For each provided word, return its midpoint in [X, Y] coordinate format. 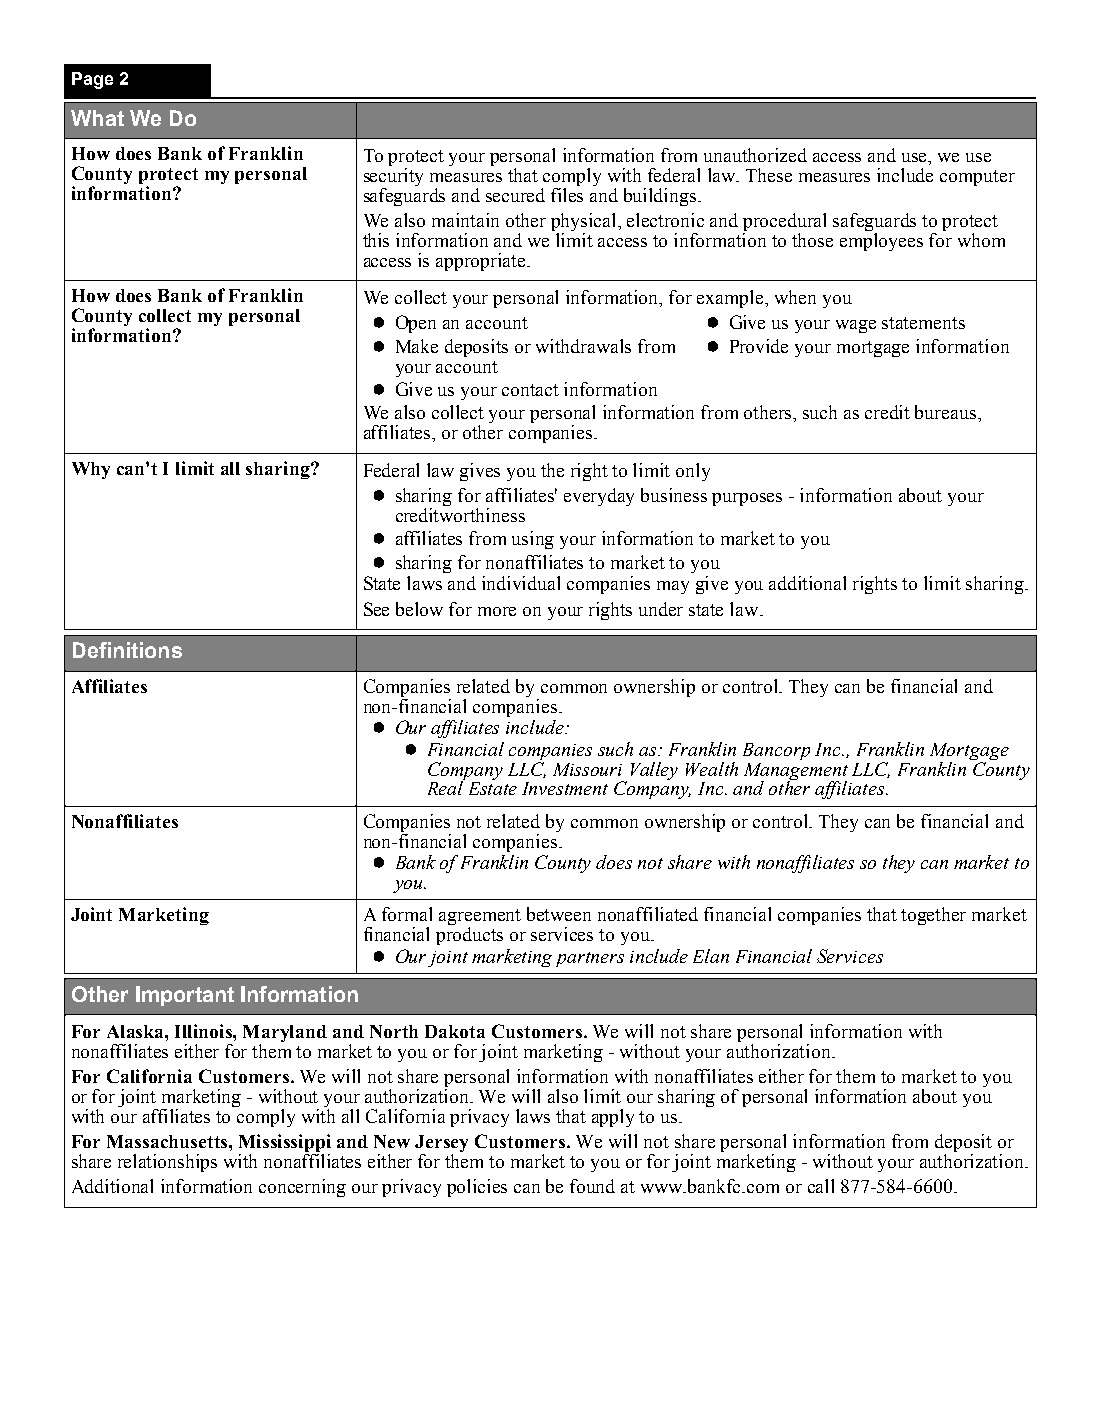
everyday [599, 497]
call [821, 1186]
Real [446, 787]
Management [796, 772]
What [97, 118]
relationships [167, 1163]
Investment [565, 788]
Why [91, 470]
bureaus [947, 412]
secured [515, 195]
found [592, 1186]
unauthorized [755, 155]
